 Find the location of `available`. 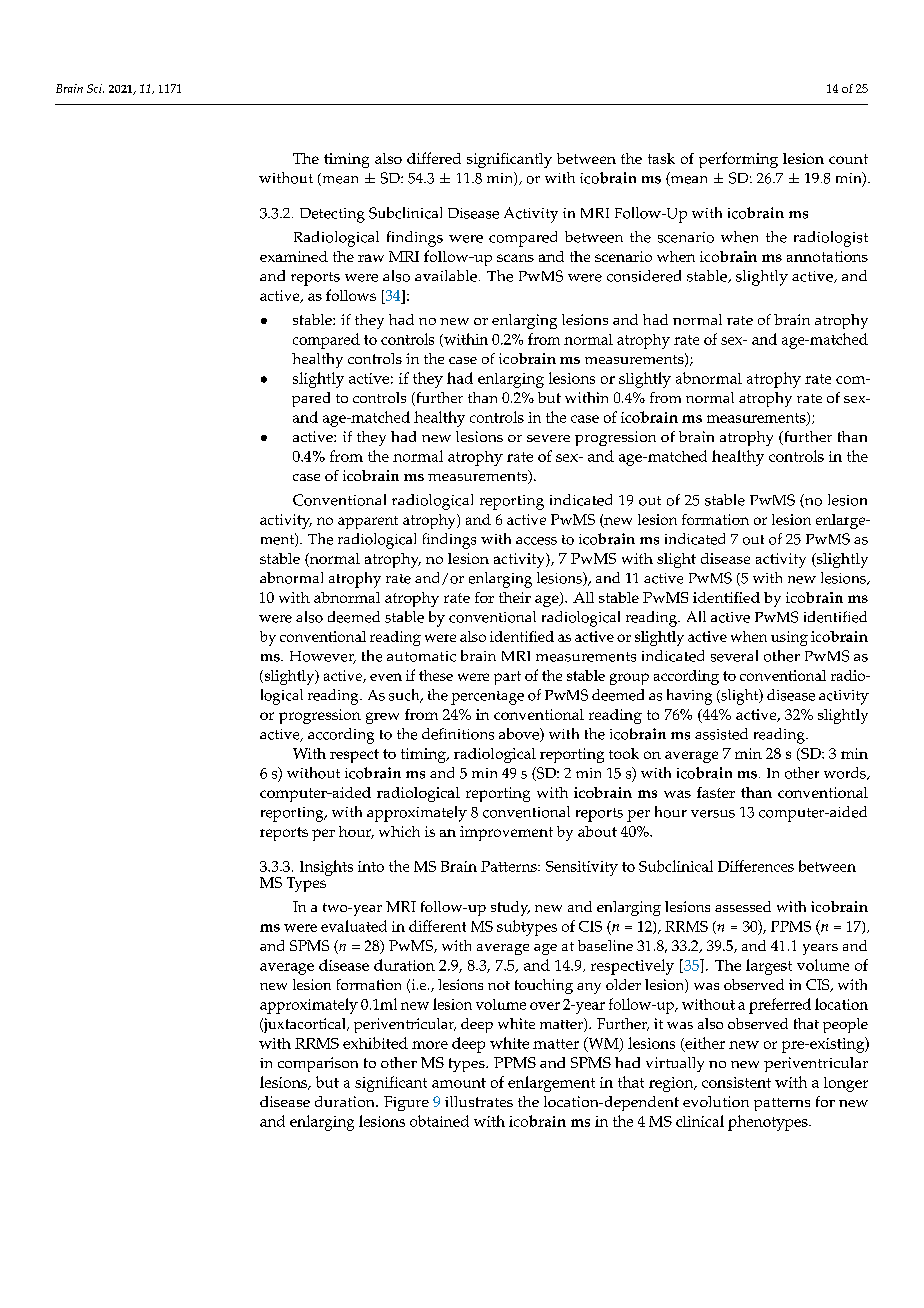

available is located at coordinates (446, 276).
